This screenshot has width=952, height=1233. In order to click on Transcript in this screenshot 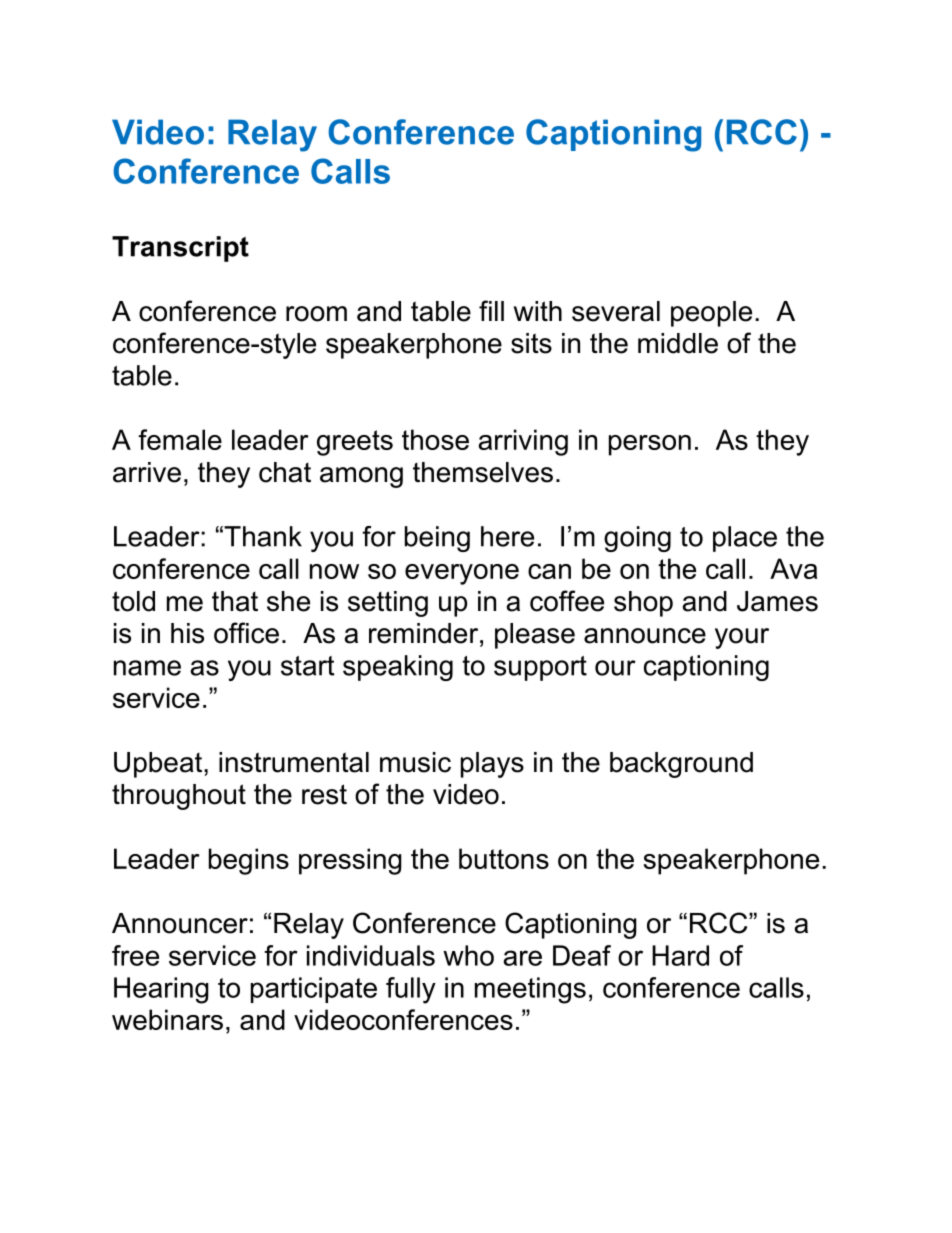, I will do `click(180, 249)`.
